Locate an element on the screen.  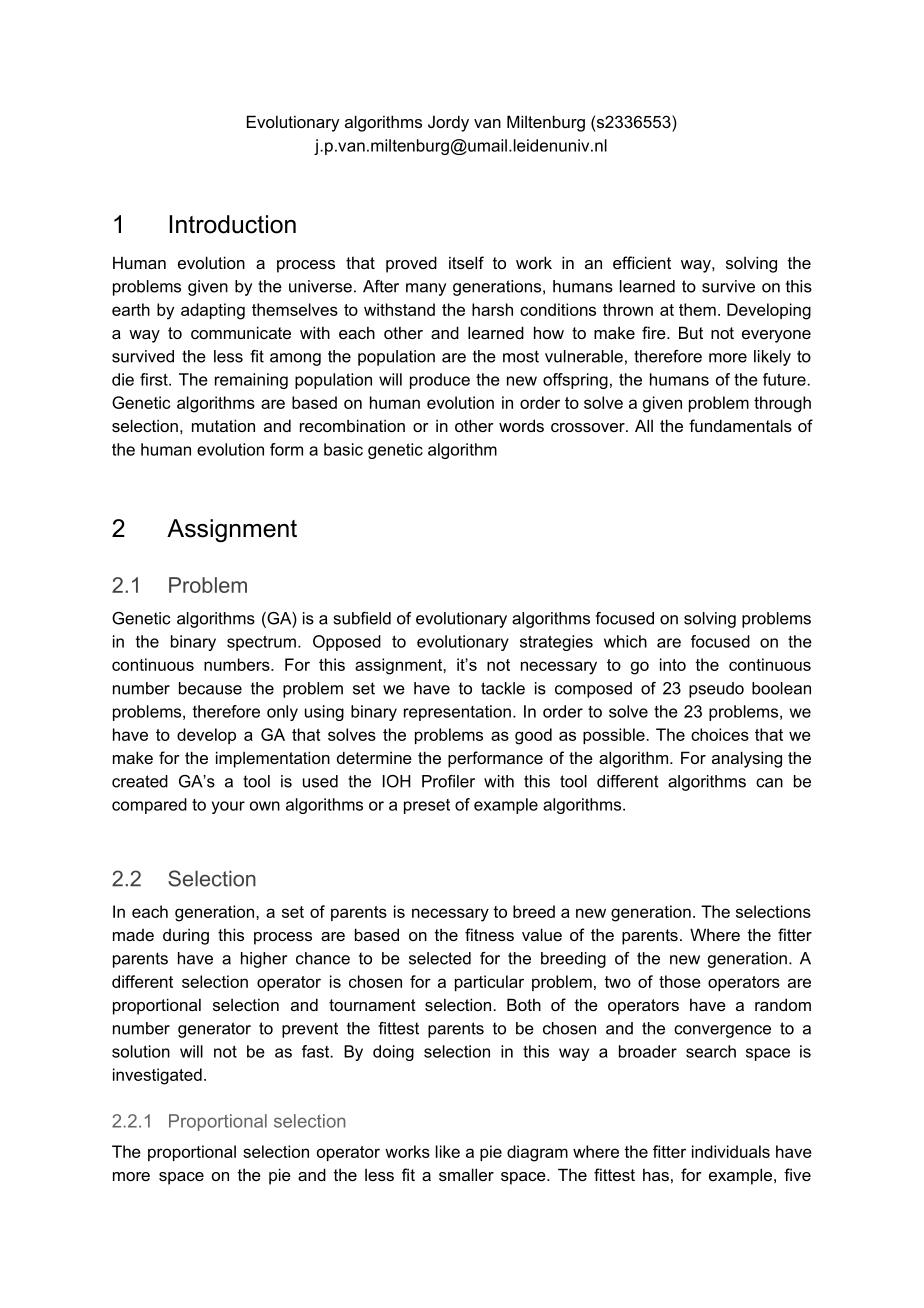
efficient is located at coordinates (642, 262).
